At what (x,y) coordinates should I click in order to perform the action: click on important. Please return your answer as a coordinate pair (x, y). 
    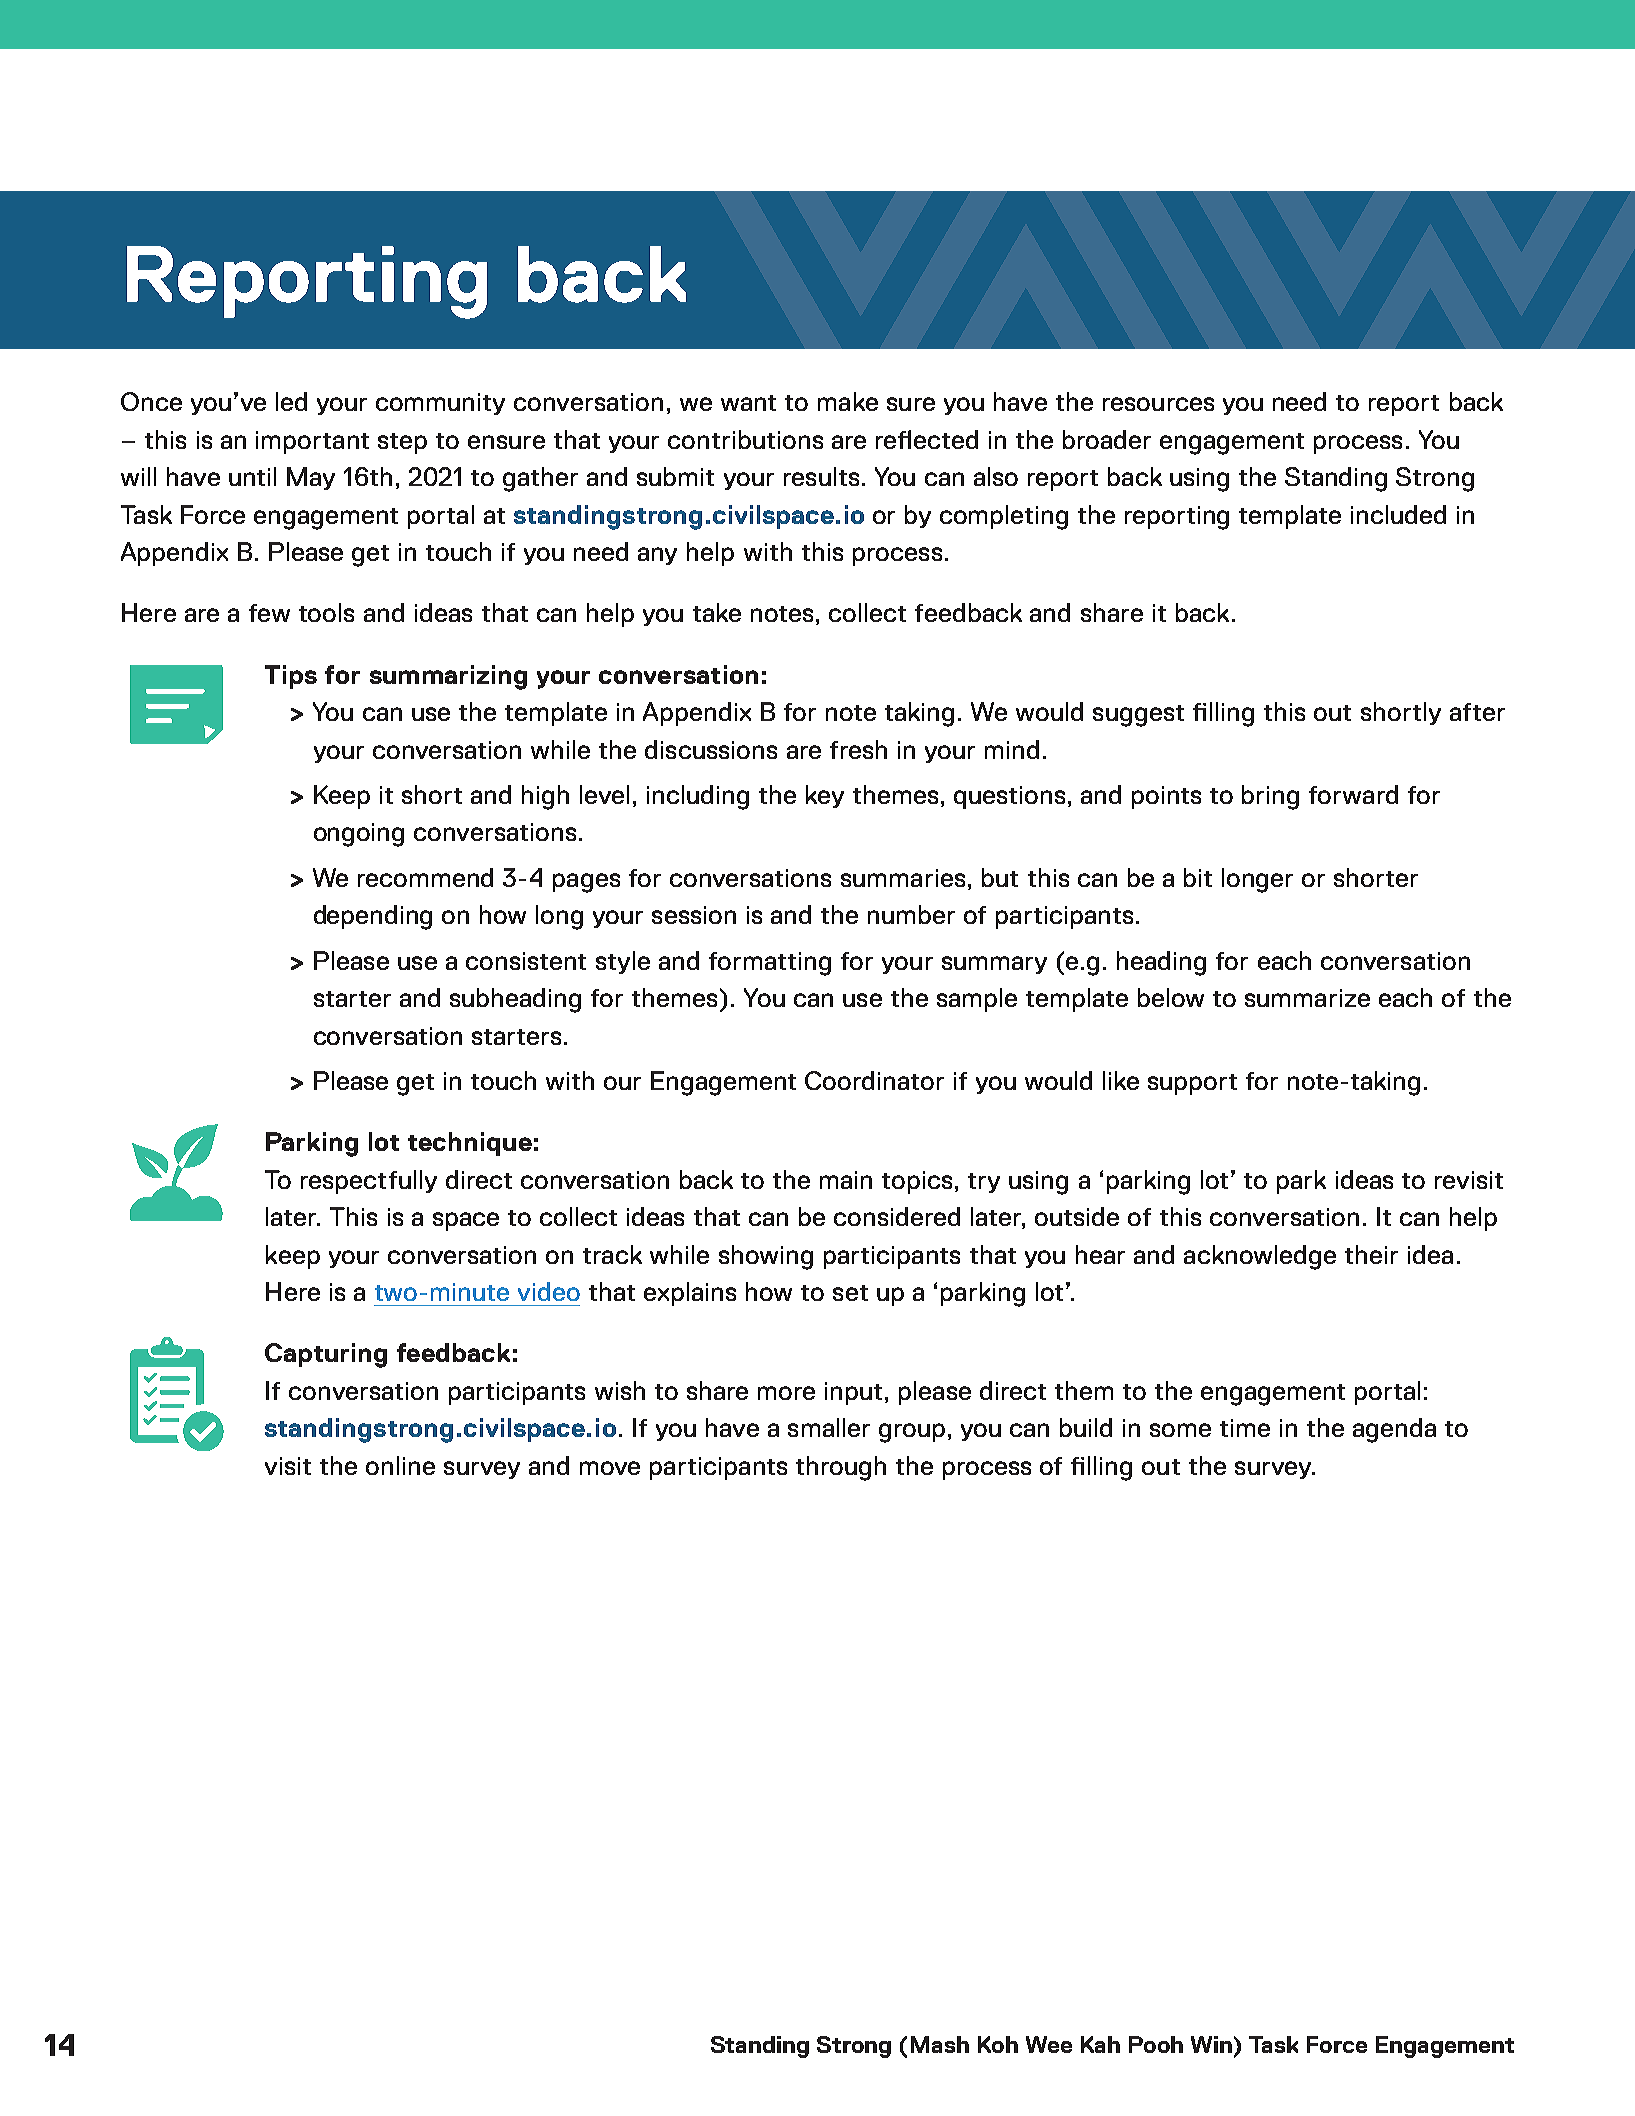
    Looking at the image, I should click on (312, 442).
